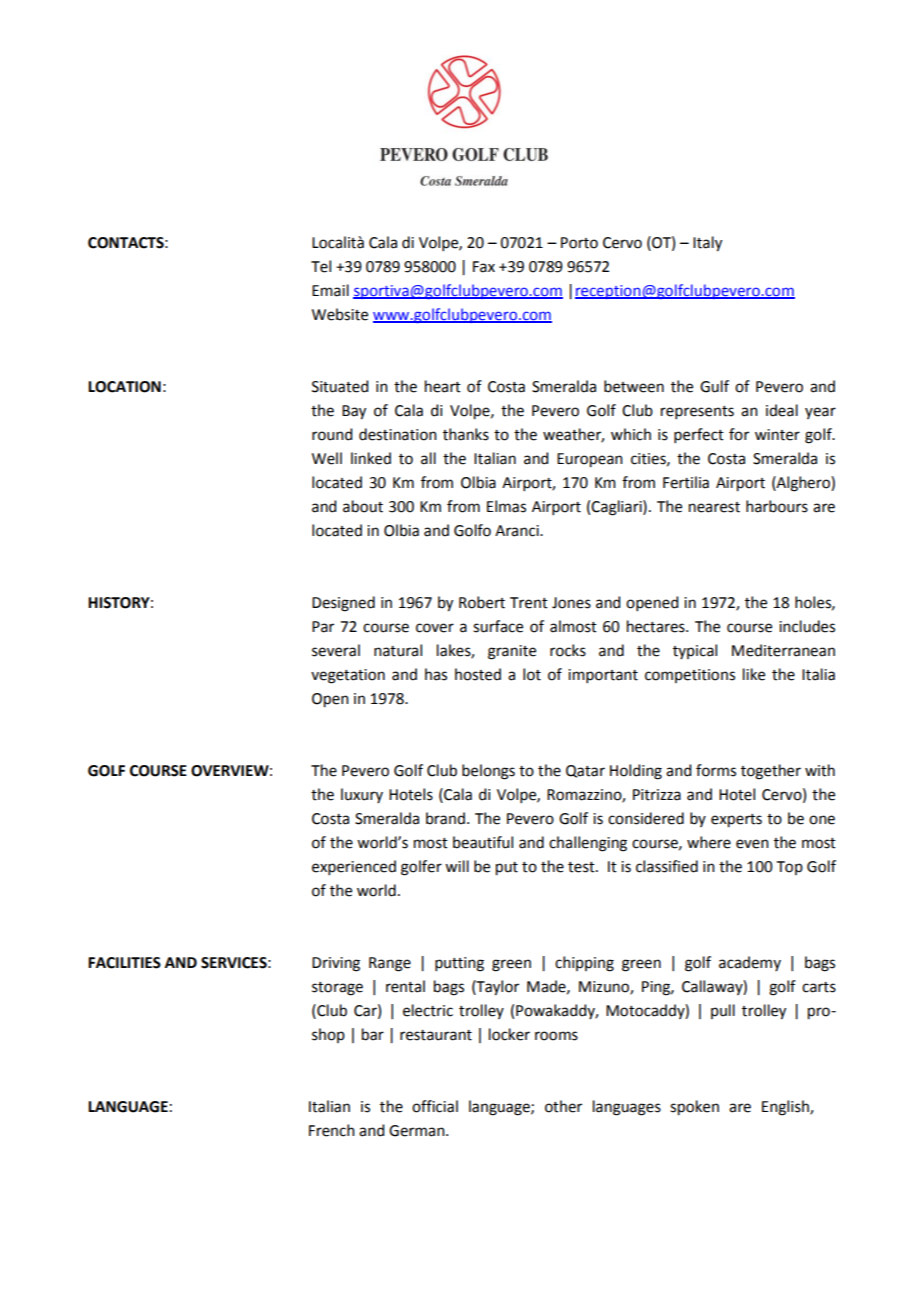 This screenshot has width=924, height=1308. What do you see at coordinates (332, 1130) in the screenshot?
I see `French` at bounding box center [332, 1130].
